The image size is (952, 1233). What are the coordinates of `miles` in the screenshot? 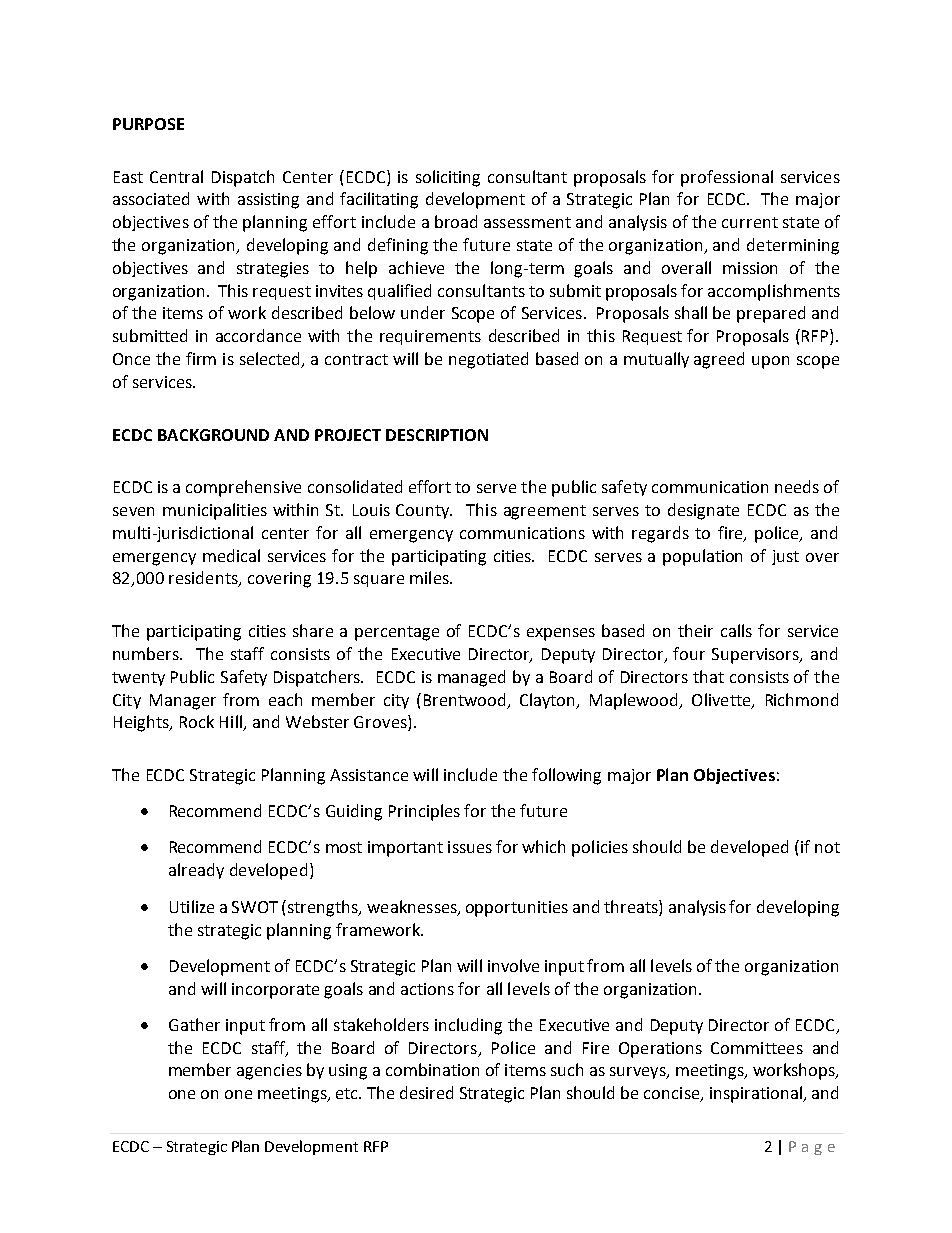 It's located at (430, 577).
